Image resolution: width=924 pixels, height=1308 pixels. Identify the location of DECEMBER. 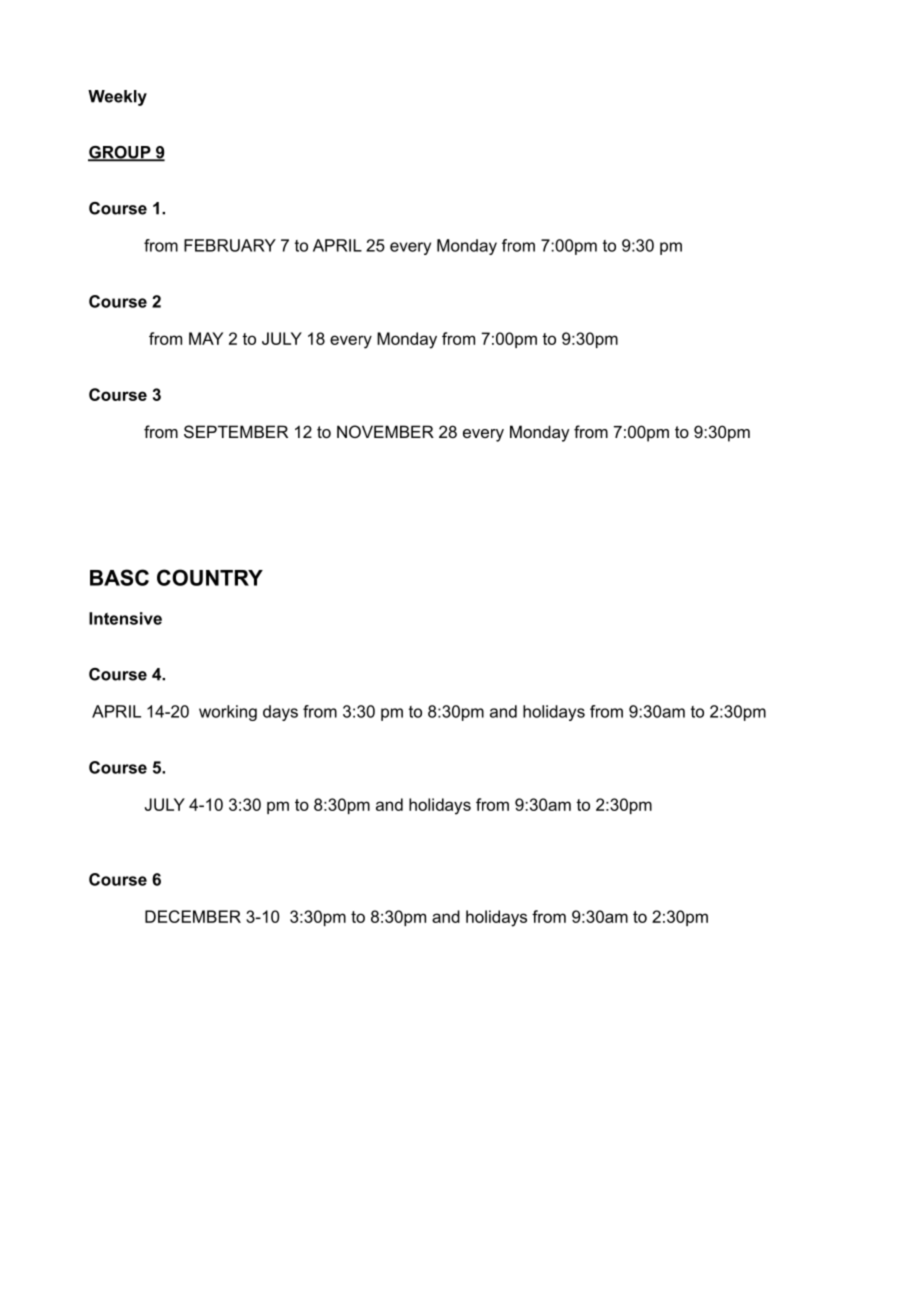
(193, 916).
